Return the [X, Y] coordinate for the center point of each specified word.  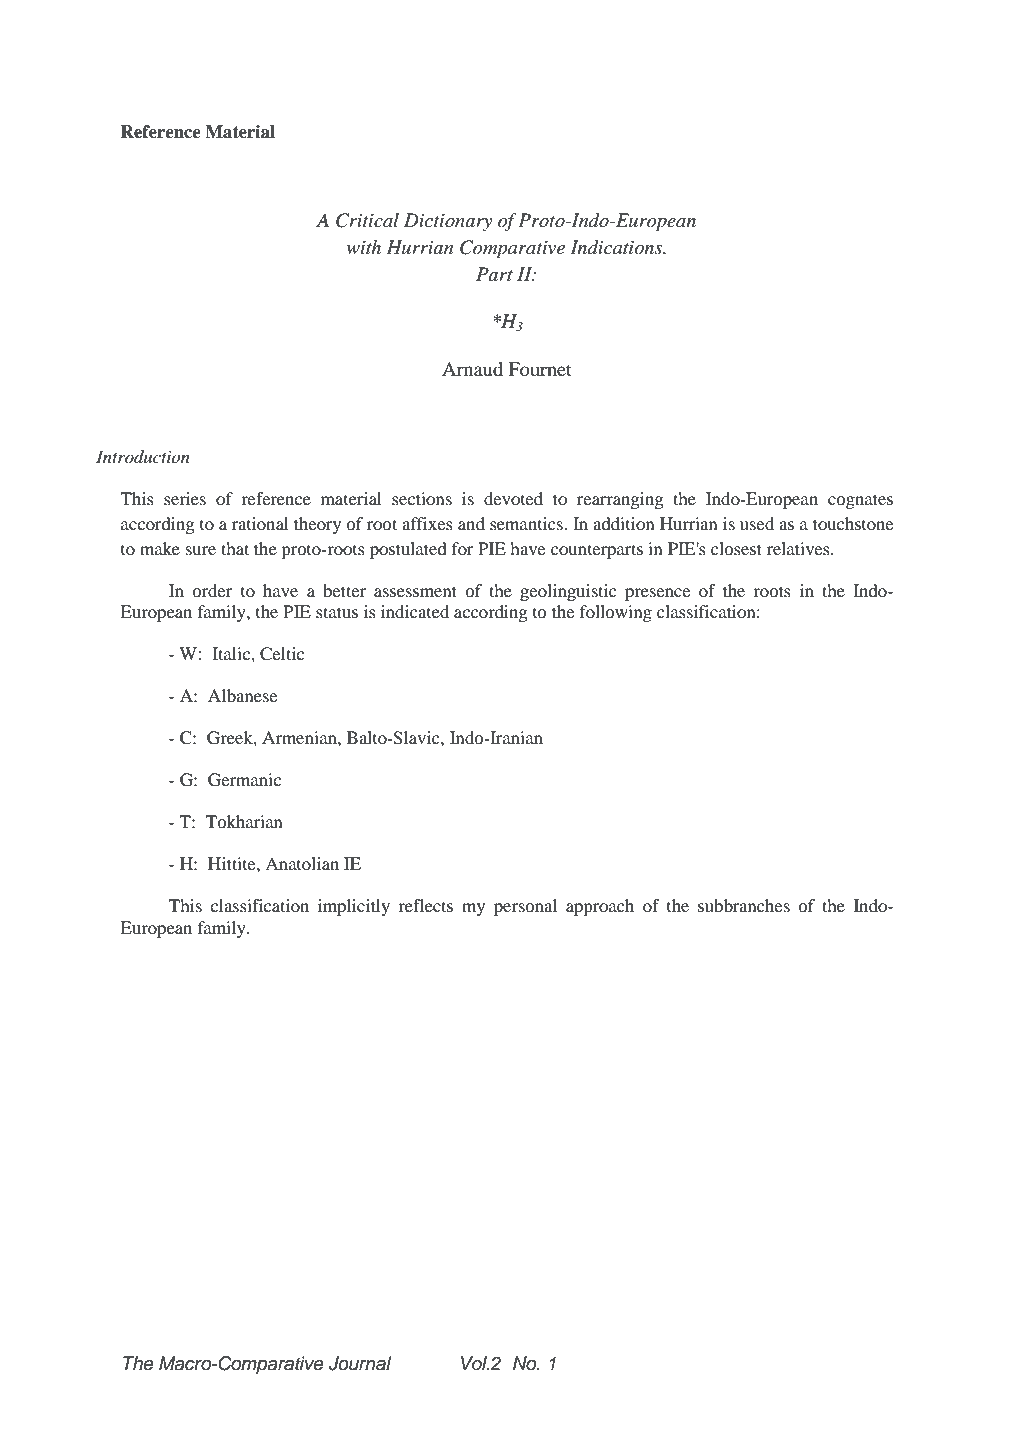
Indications [617, 247]
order [212, 590]
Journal [360, 1363]
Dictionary [448, 222]
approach [600, 907]
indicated [415, 611]
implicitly [354, 907]
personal [525, 907]
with [364, 247]
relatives [799, 548]
